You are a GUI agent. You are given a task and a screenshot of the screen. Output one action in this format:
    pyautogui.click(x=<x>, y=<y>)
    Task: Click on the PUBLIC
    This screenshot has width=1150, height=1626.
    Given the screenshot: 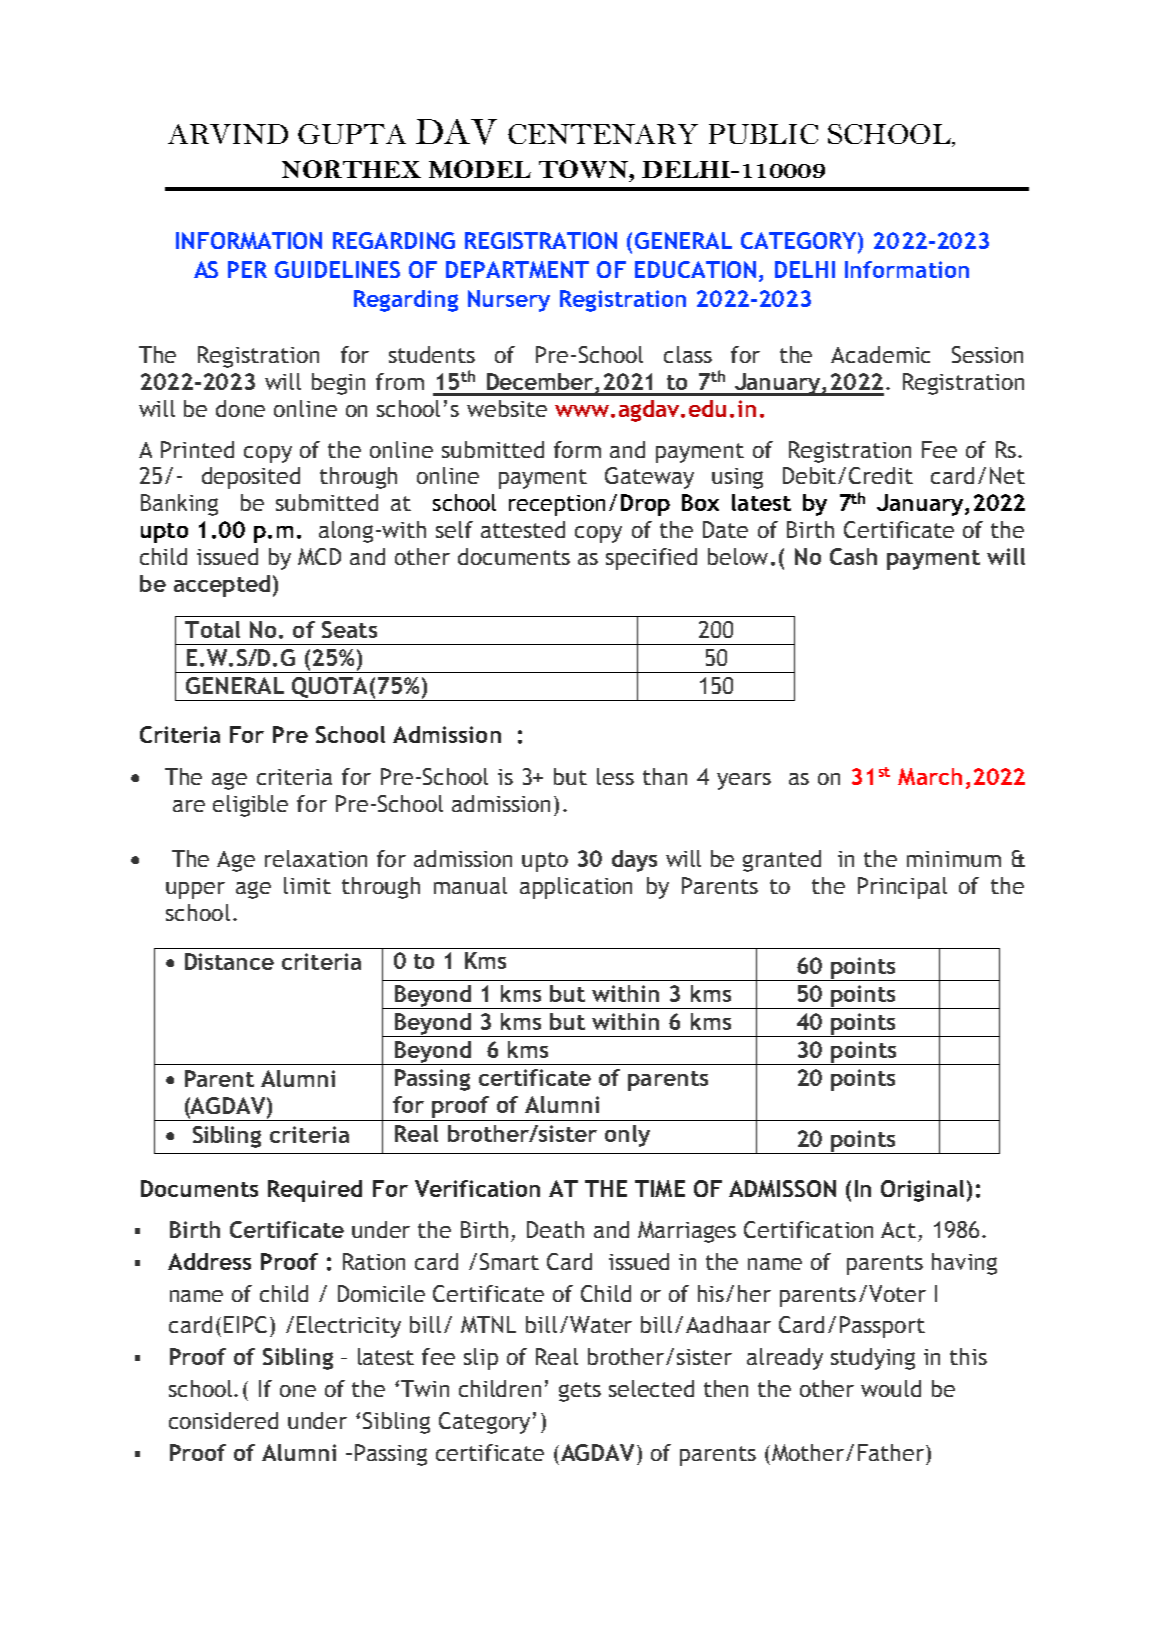 What is the action you would take?
    pyautogui.click(x=763, y=134)
